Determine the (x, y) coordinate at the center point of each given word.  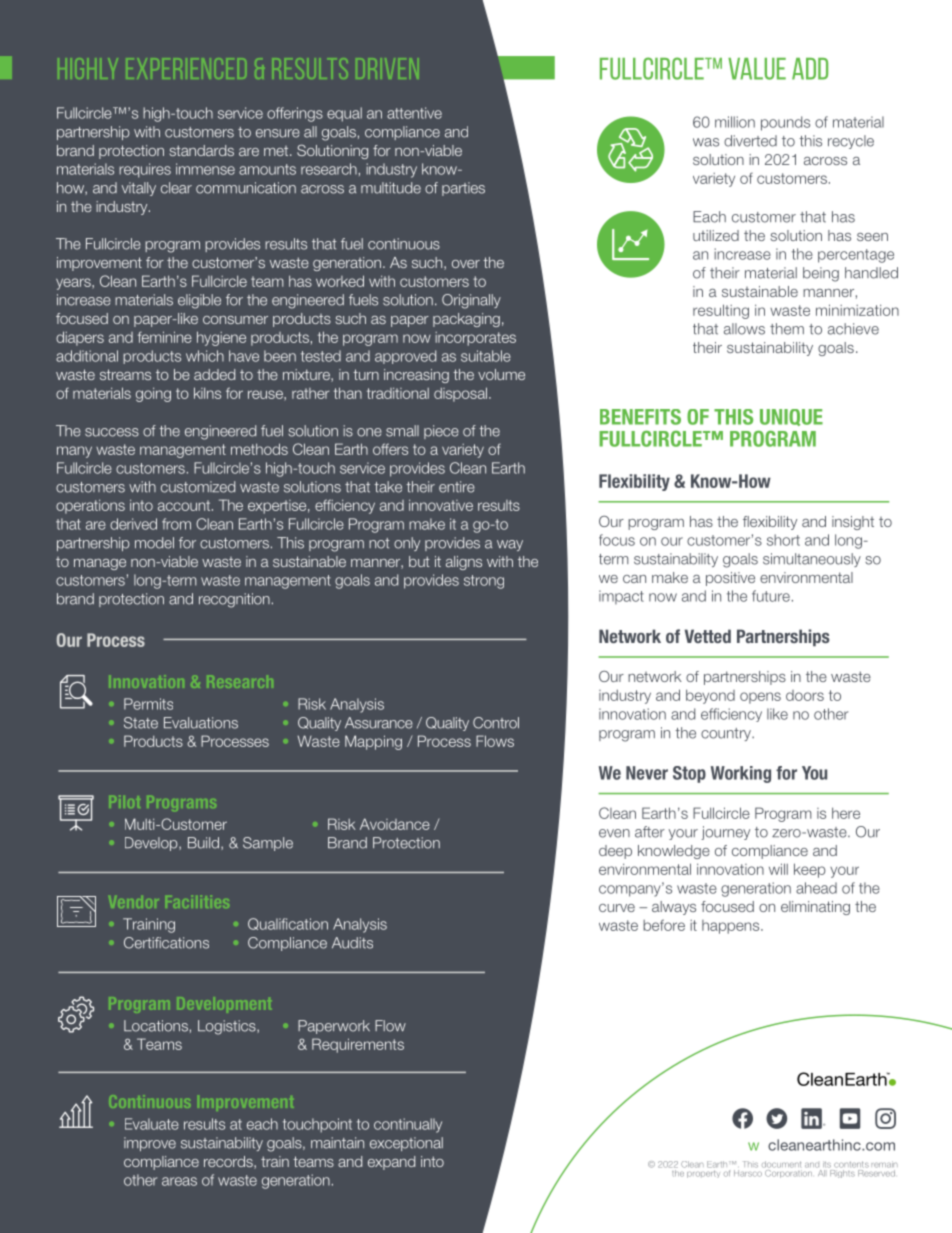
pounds (785, 123)
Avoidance (395, 824)
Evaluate (152, 1124)
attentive (414, 113)
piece (441, 432)
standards (202, 150)
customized (198, 487)
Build (205, 843)
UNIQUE (791, 417)
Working (741, 774)
